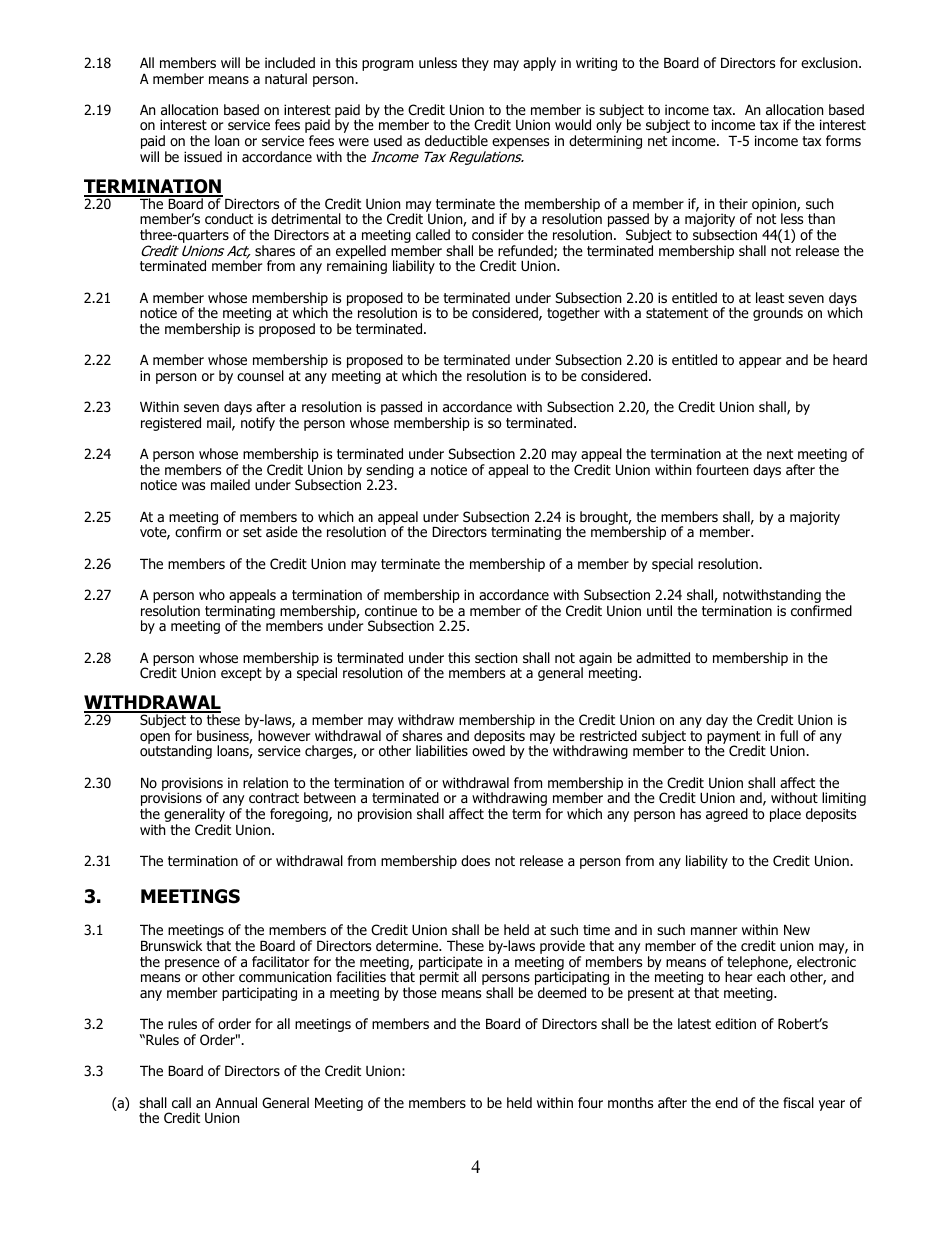 This screenshot has width=952, height=1233. Describe the element at coordinates (475, 64) in the screenshot. I see `they` at that location.
